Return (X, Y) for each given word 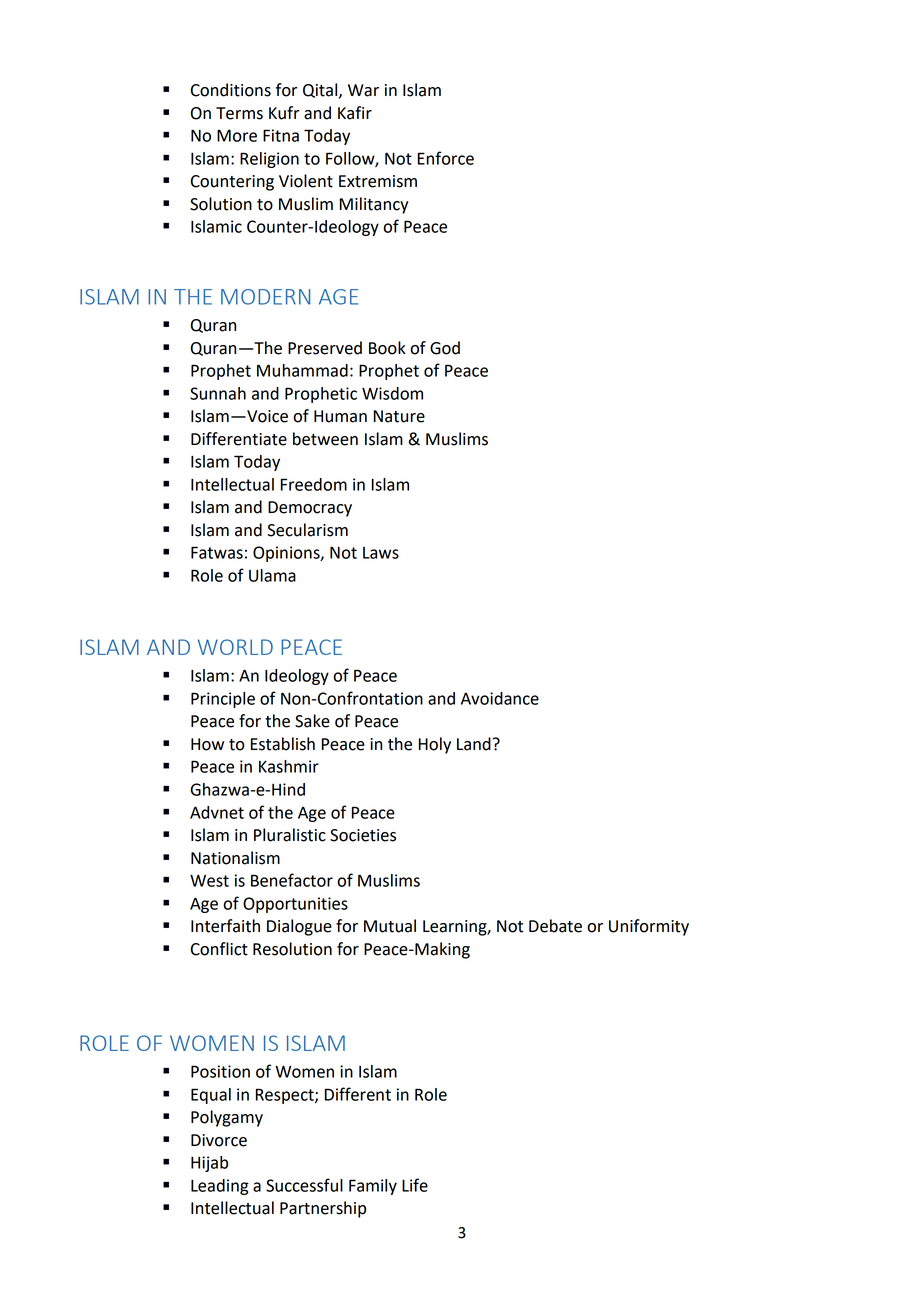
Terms (239, 113)
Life (415, 1185)
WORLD (235, 647)
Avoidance (500, 698)
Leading (220, 1187)
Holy (435, 745)
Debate (555, 926)
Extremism (378, 181)
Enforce (446, 158)
